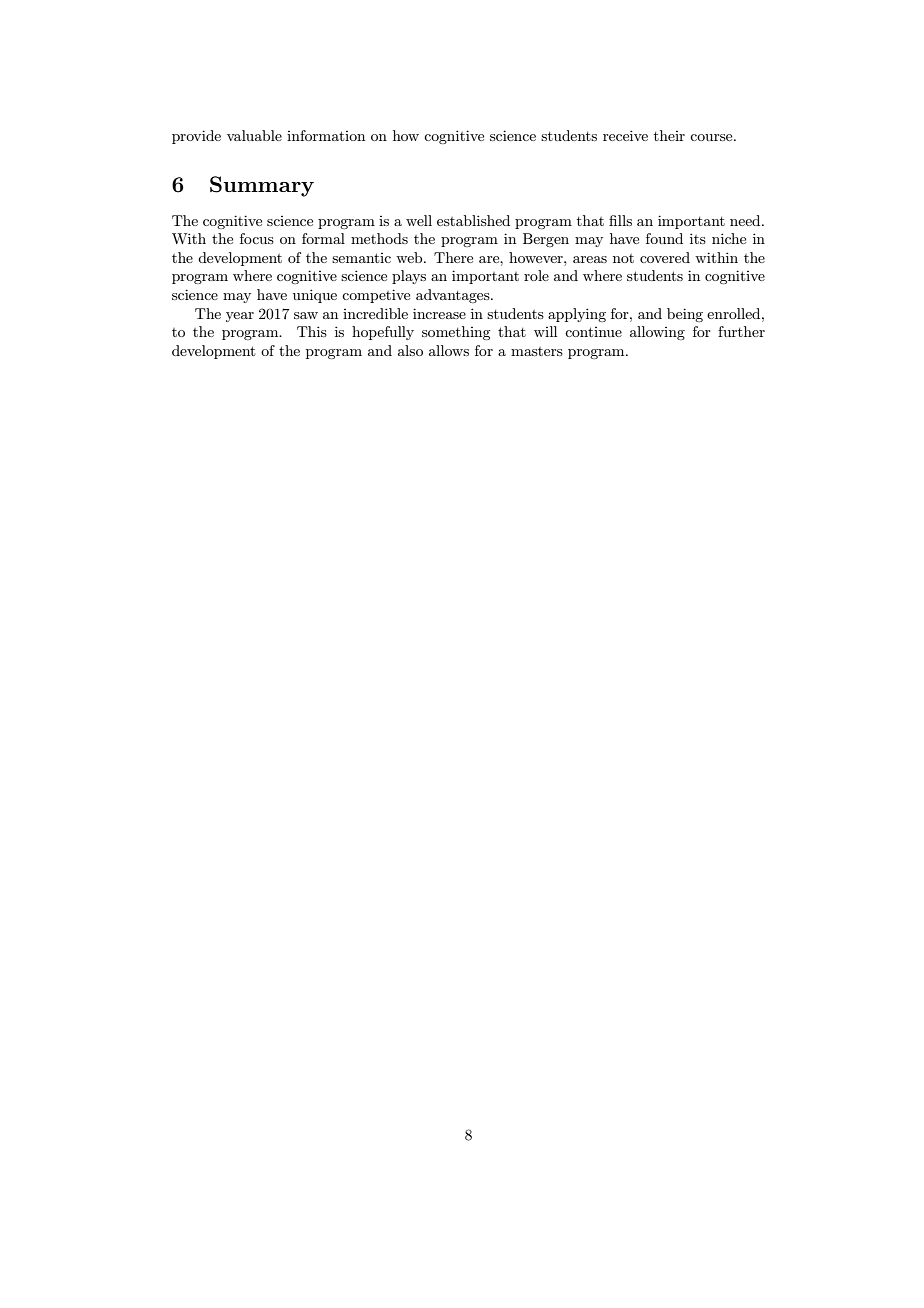  What do you see at coordinates (665, 257) in the document?
I see `covered` at bounding box center [665, 257].
